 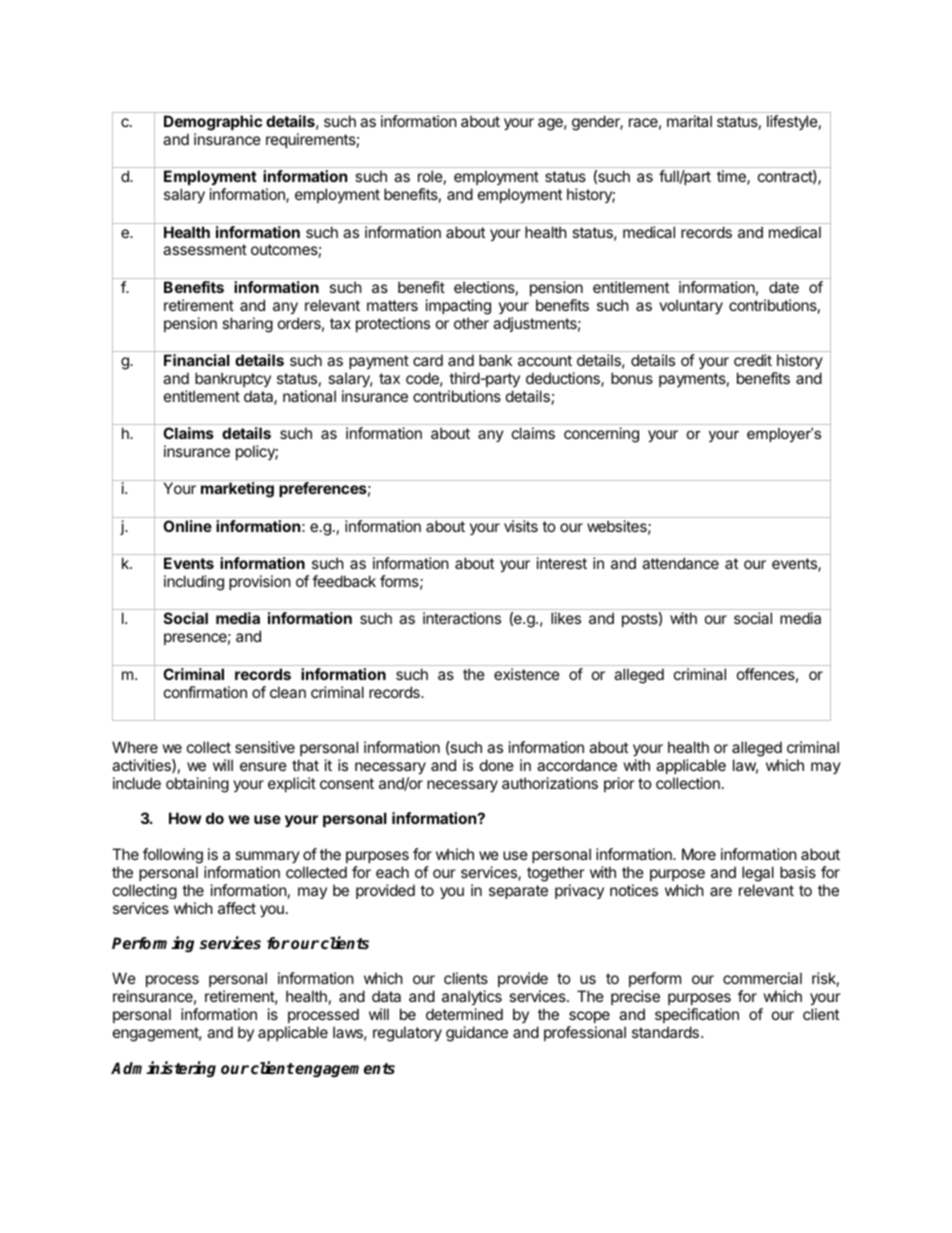 I want to click on impacting, so click(x=458, y=307).
